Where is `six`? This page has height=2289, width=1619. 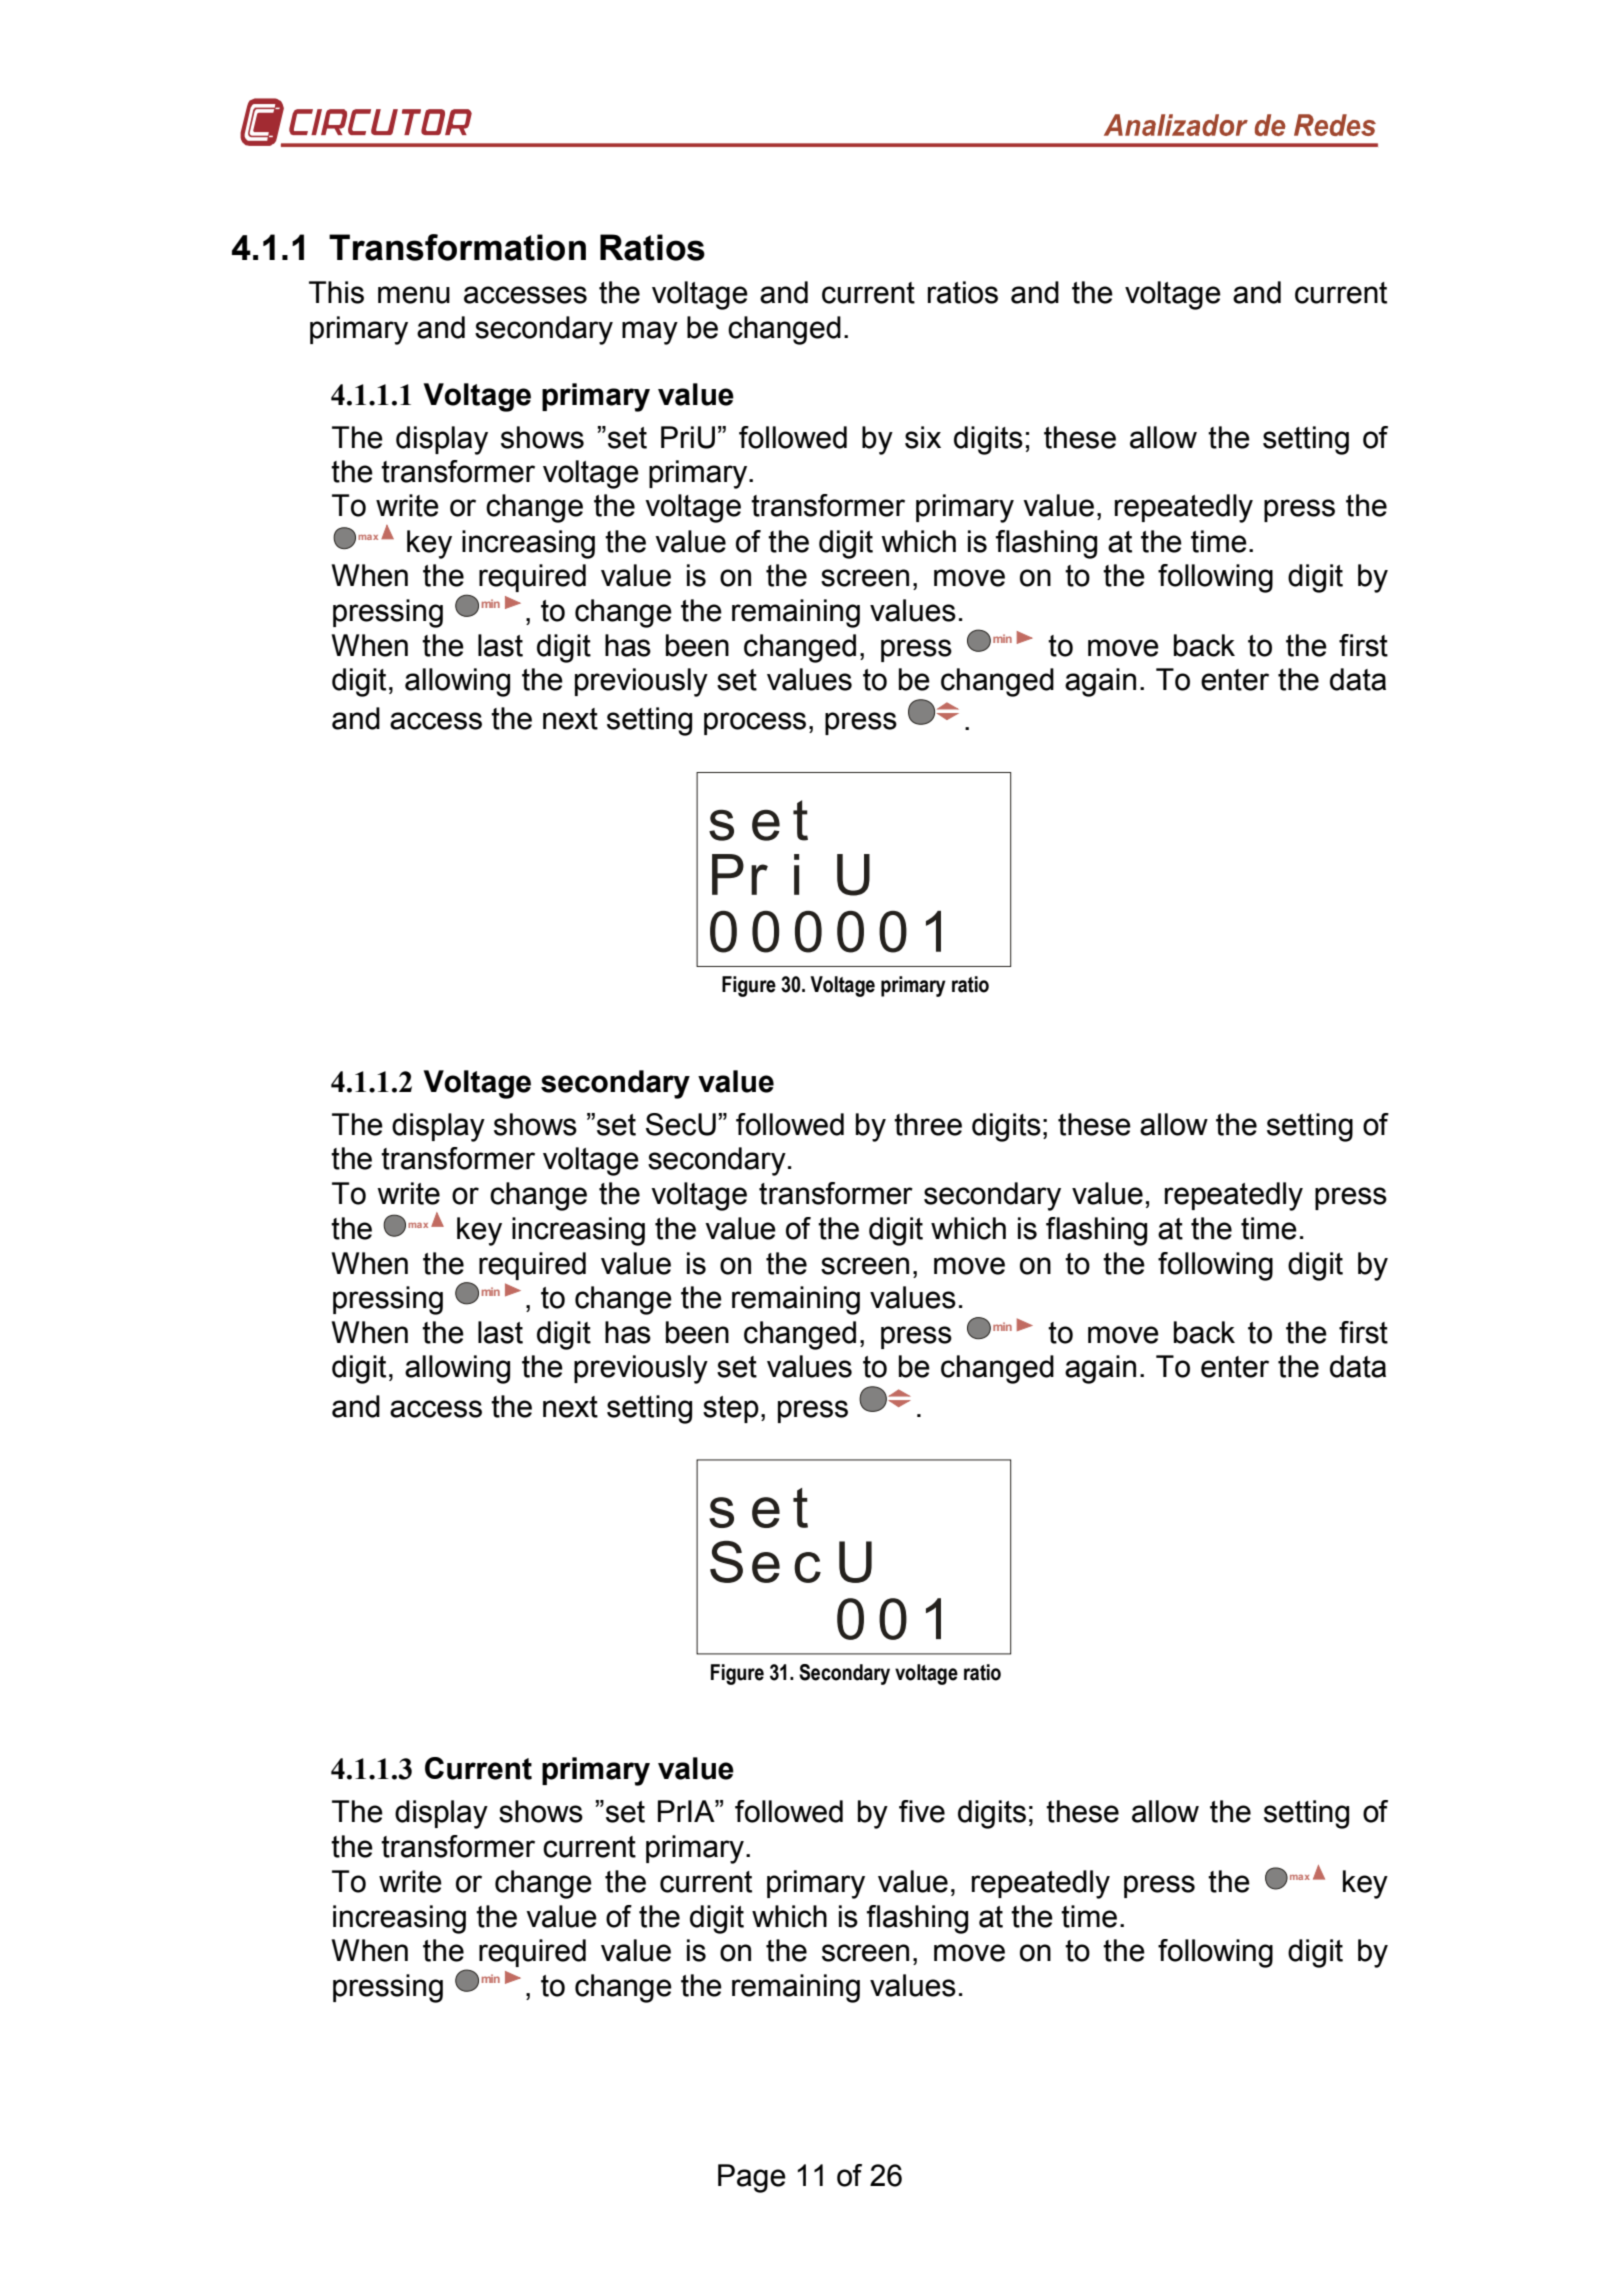 six is located at coordinates (923, 437).
